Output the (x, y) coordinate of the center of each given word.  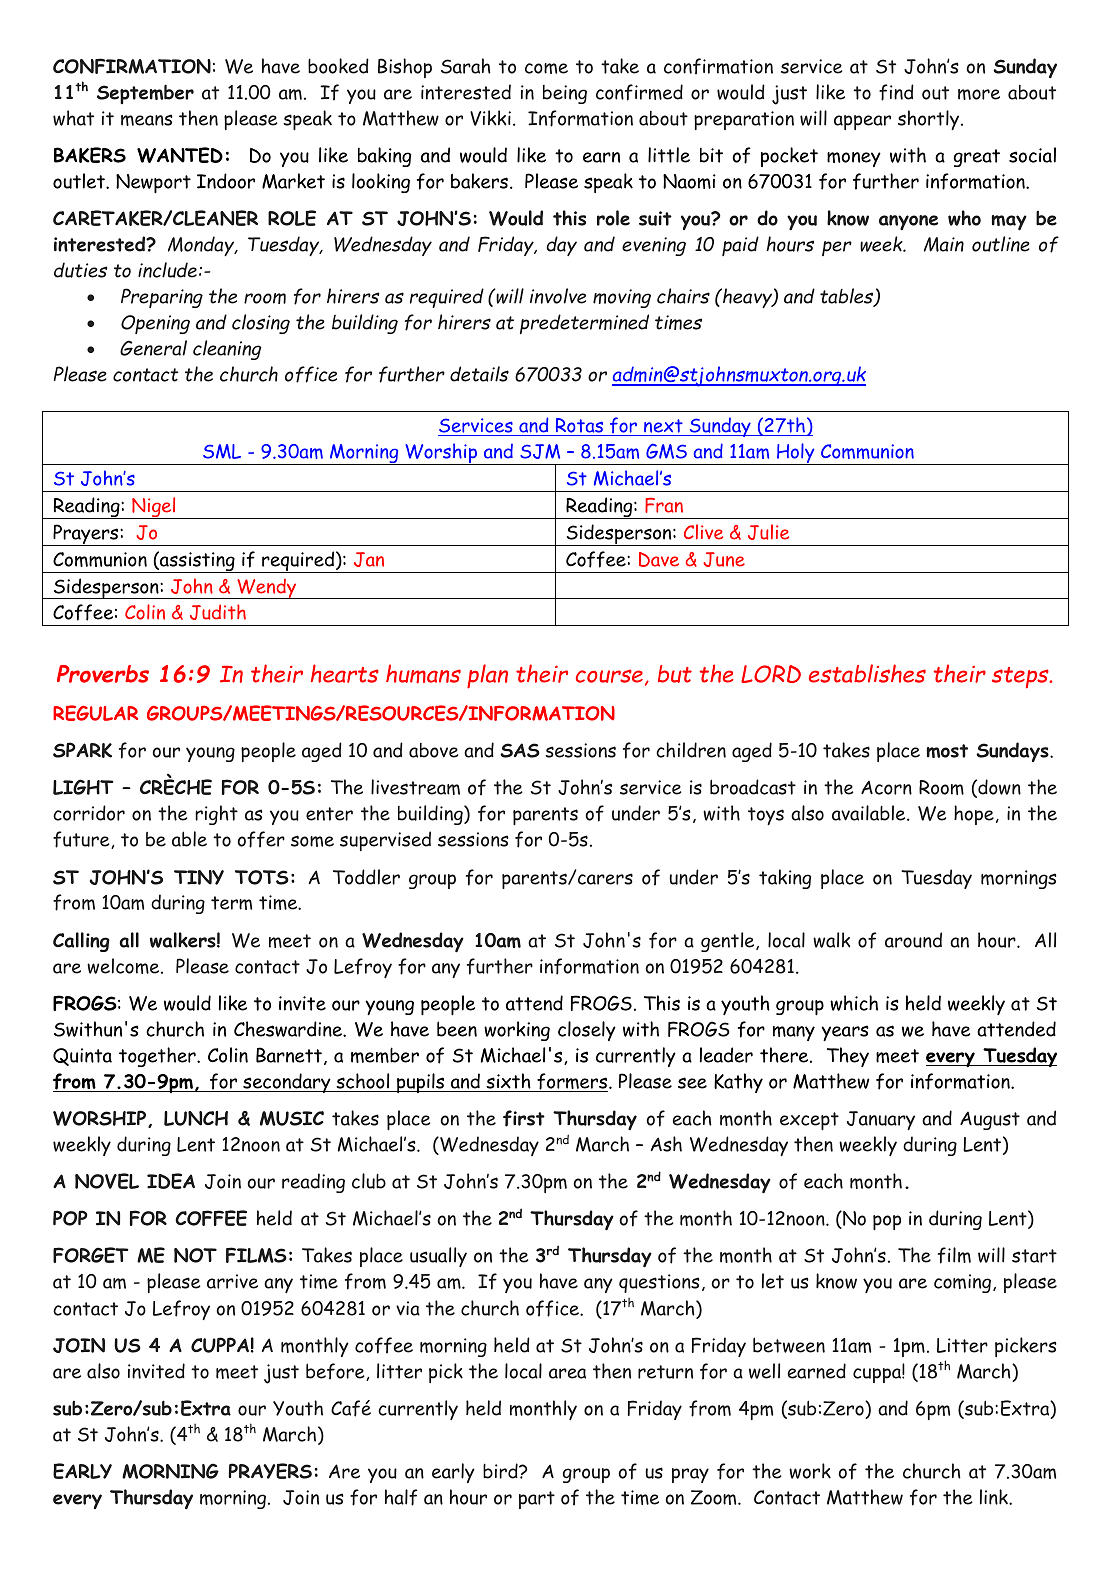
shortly (930, 120)
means (147, 120)
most (947, 751)
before (336, 1372)
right (216, 815)
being (565, 94)
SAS (520, 750)
